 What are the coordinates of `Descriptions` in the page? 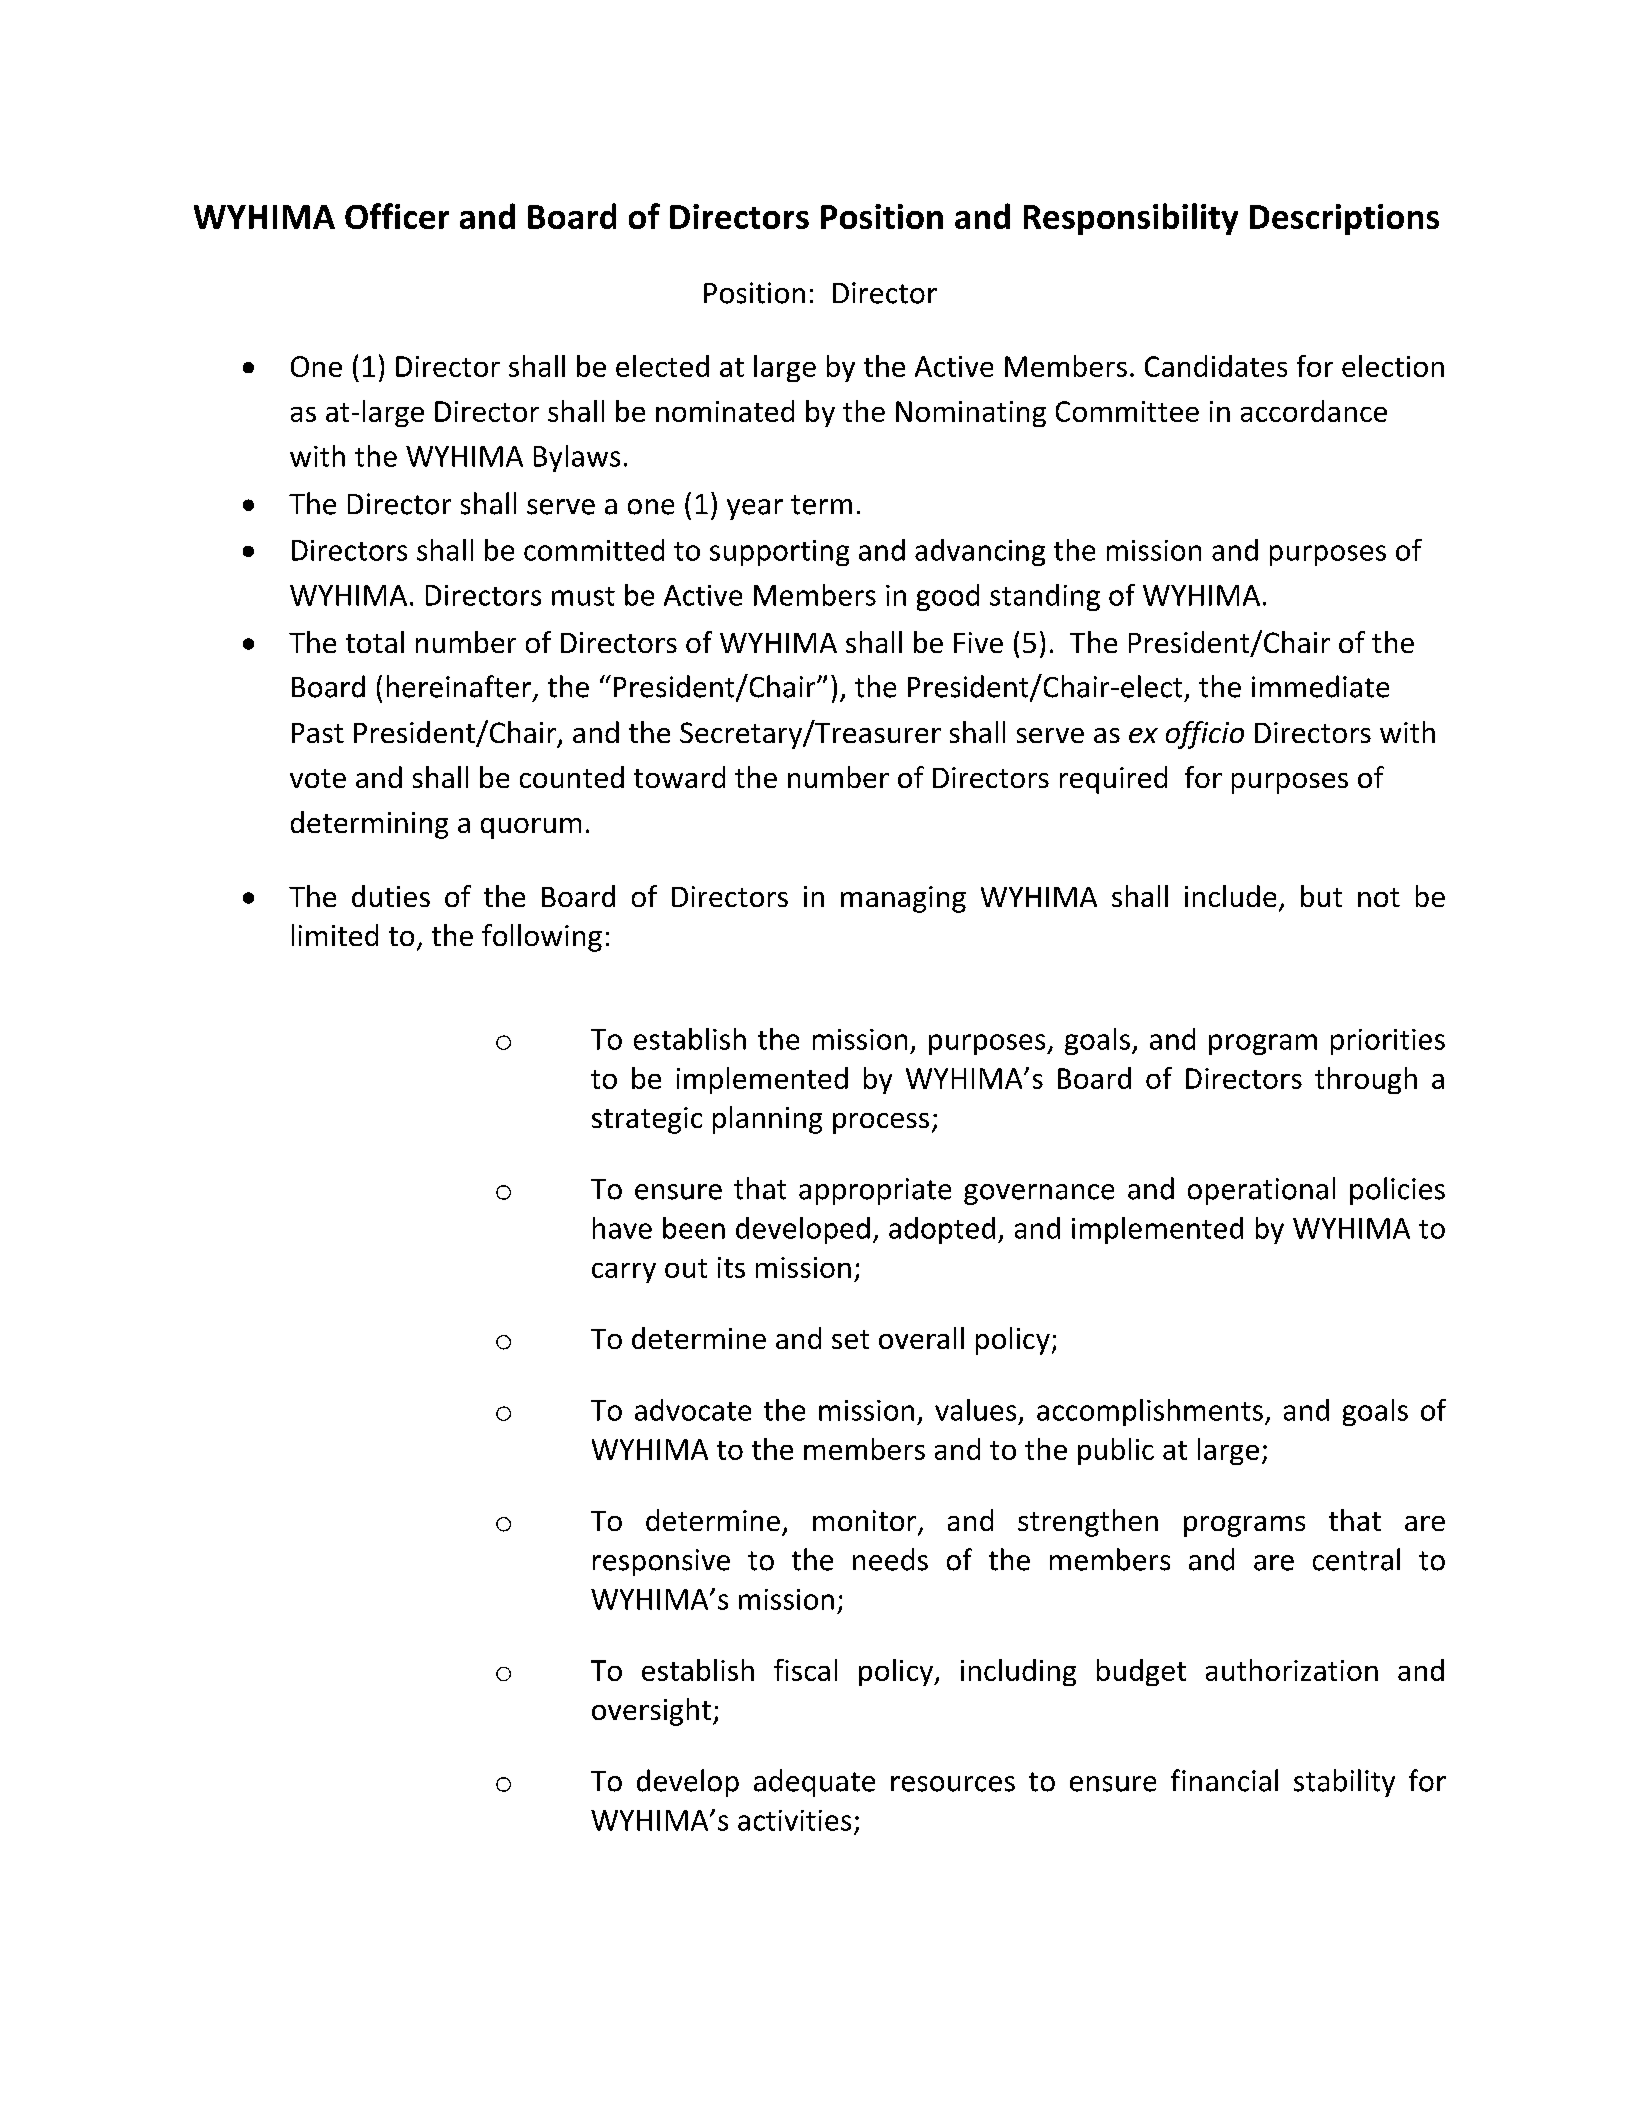 It's located at (1344, 219).
